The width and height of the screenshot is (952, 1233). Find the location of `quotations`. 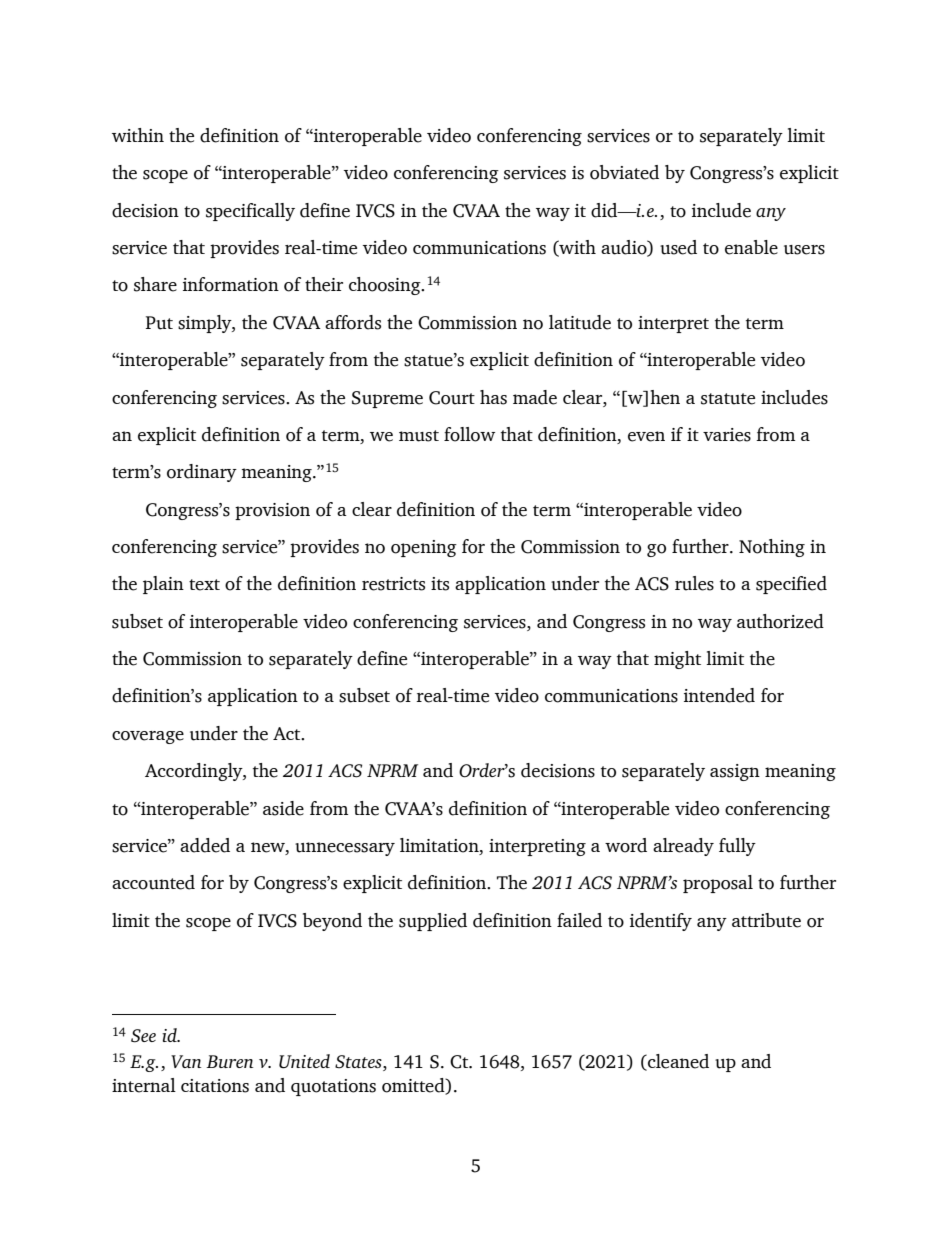

quotations is located at coordinates (333, 1087).
